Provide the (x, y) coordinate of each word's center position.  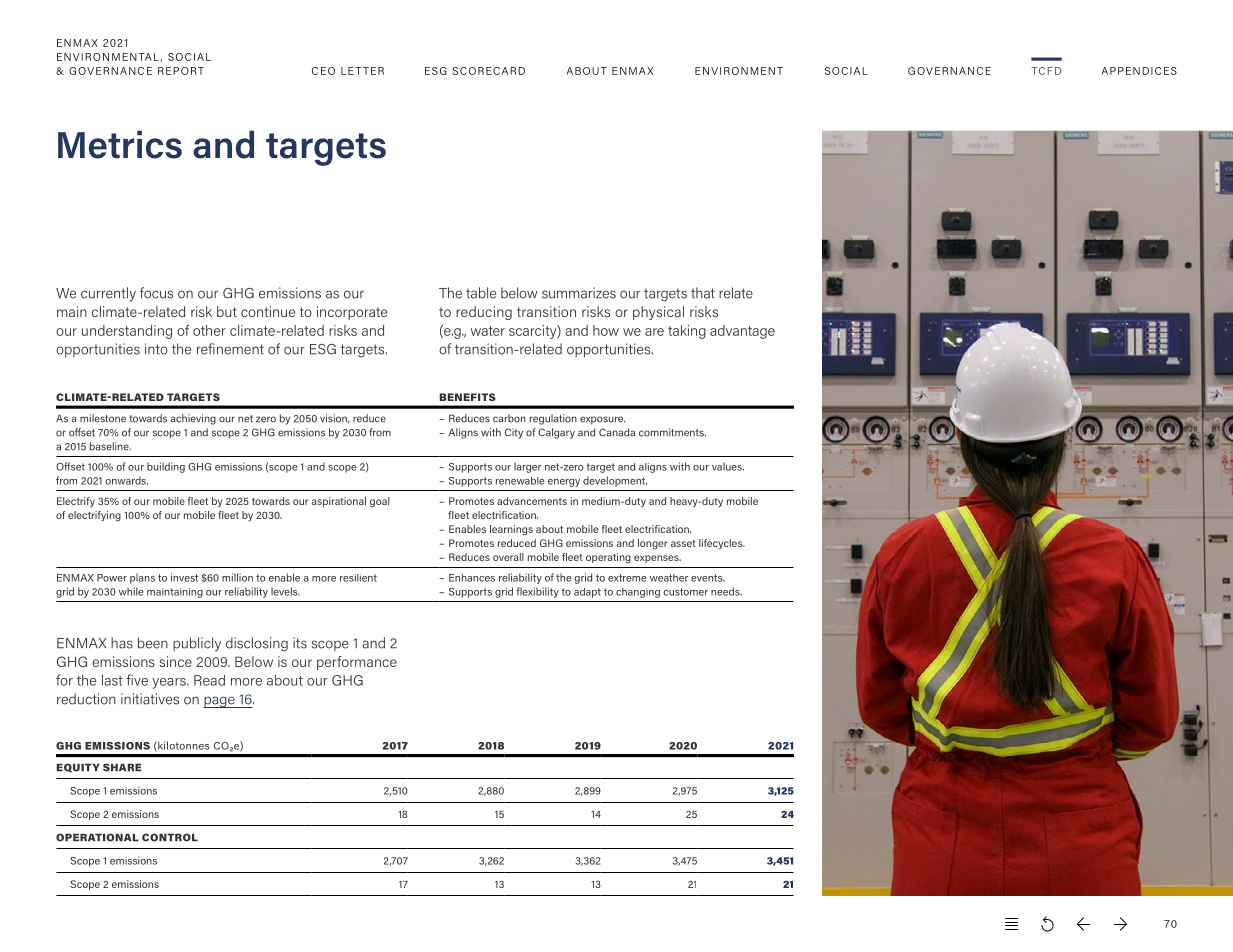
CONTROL (170, 837)
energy (564, 483)
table (481, 293)
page (220, 702)
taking (687, 332)
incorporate (352, 313)
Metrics (120, 144)
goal (380, 502)
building (166, 467)
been (153, 643)
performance (357, 663)
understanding (127, 332)
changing (638, 593)
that (703, 293)
